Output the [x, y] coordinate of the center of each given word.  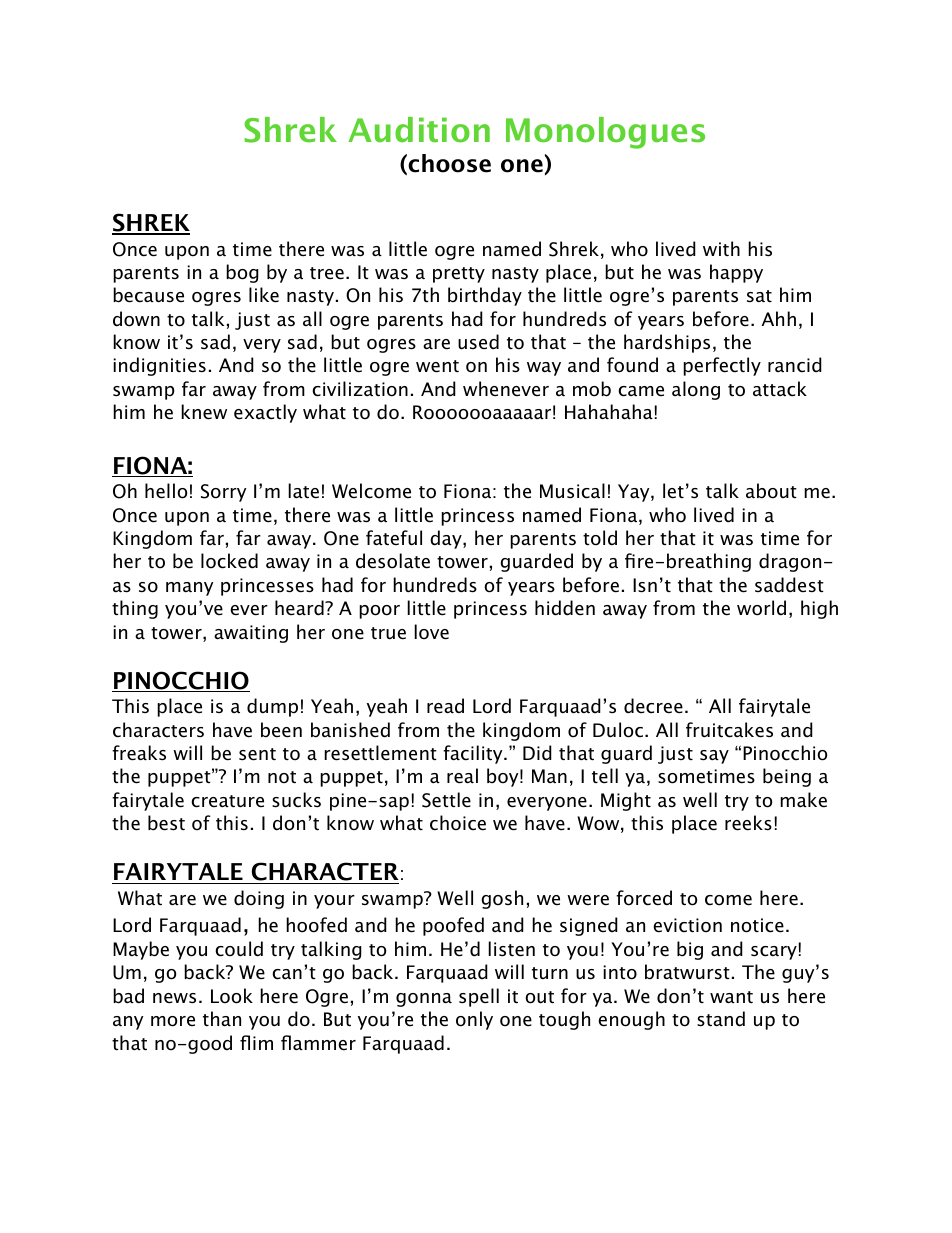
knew [204, 412]
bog [242, 273]
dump [272, 707]
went [437, 366]
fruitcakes [729, 730]
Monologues [605, 133]
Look [232, 996]
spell [479, 997]
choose [449, 163]
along [696, 390]
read [445, 706]
